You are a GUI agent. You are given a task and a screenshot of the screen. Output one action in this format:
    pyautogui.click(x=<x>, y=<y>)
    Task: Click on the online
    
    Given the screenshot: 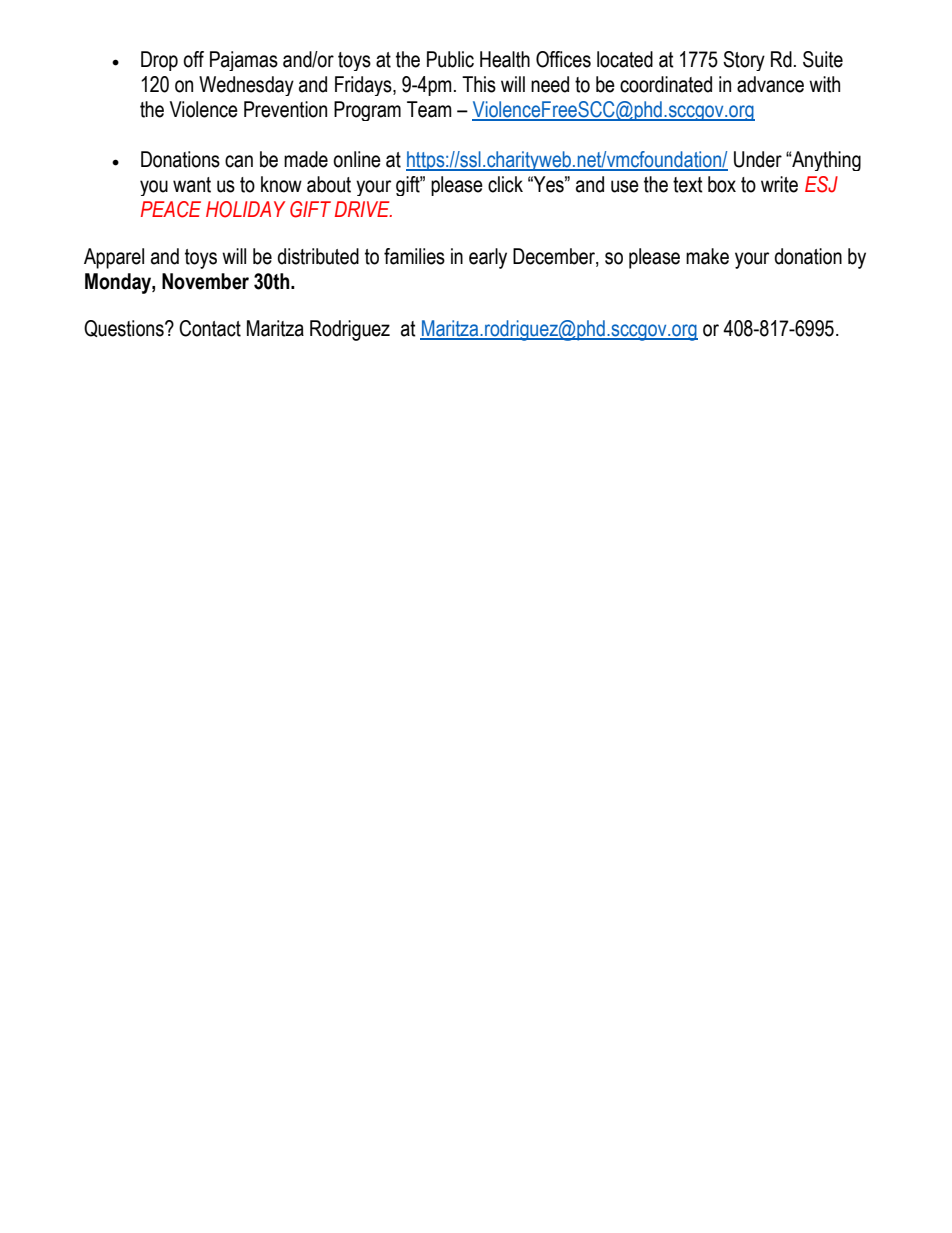 What is the action you would take?
    pyautogui.click(x=357, y=159)
